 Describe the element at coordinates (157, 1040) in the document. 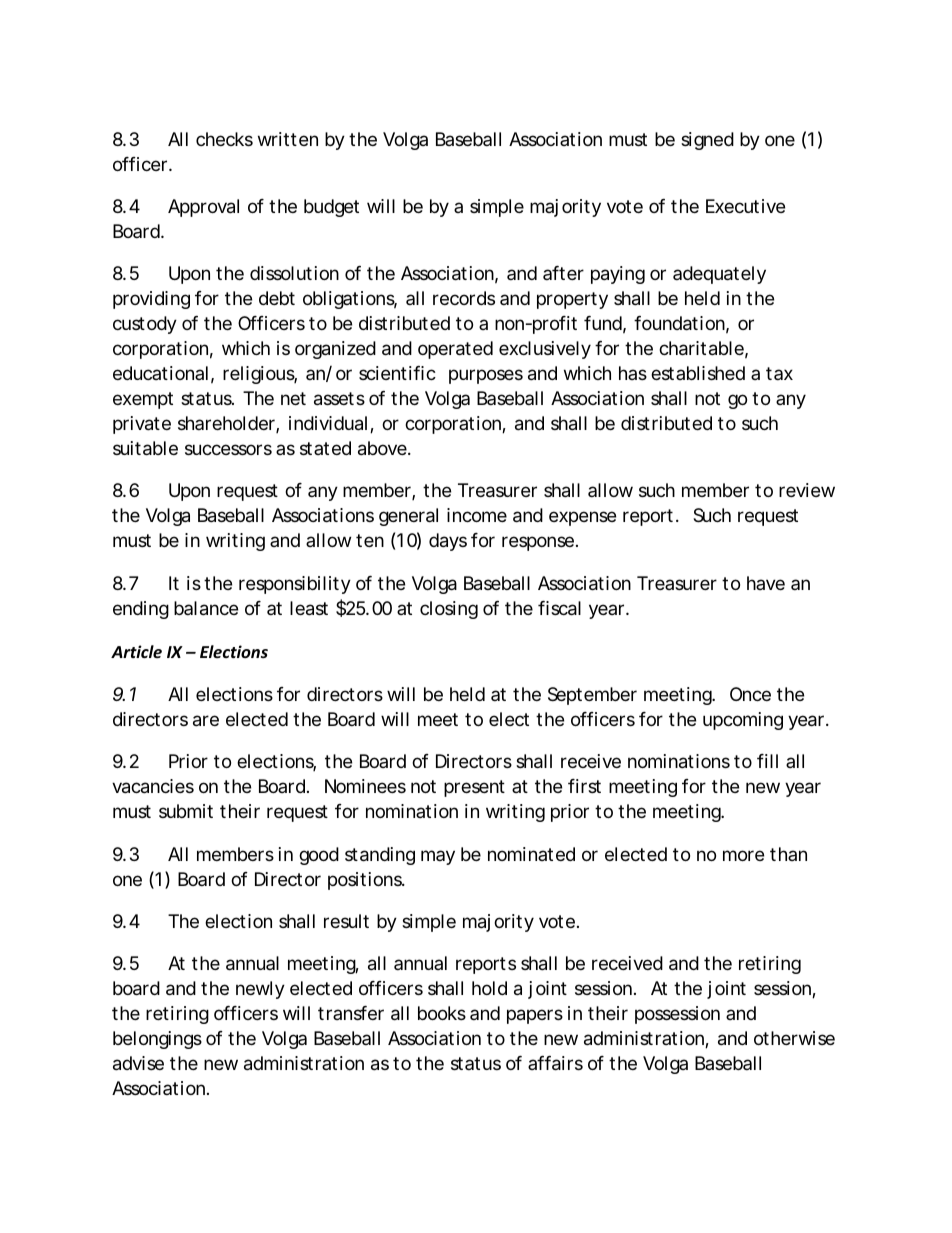

I see `belongings` at that location.
